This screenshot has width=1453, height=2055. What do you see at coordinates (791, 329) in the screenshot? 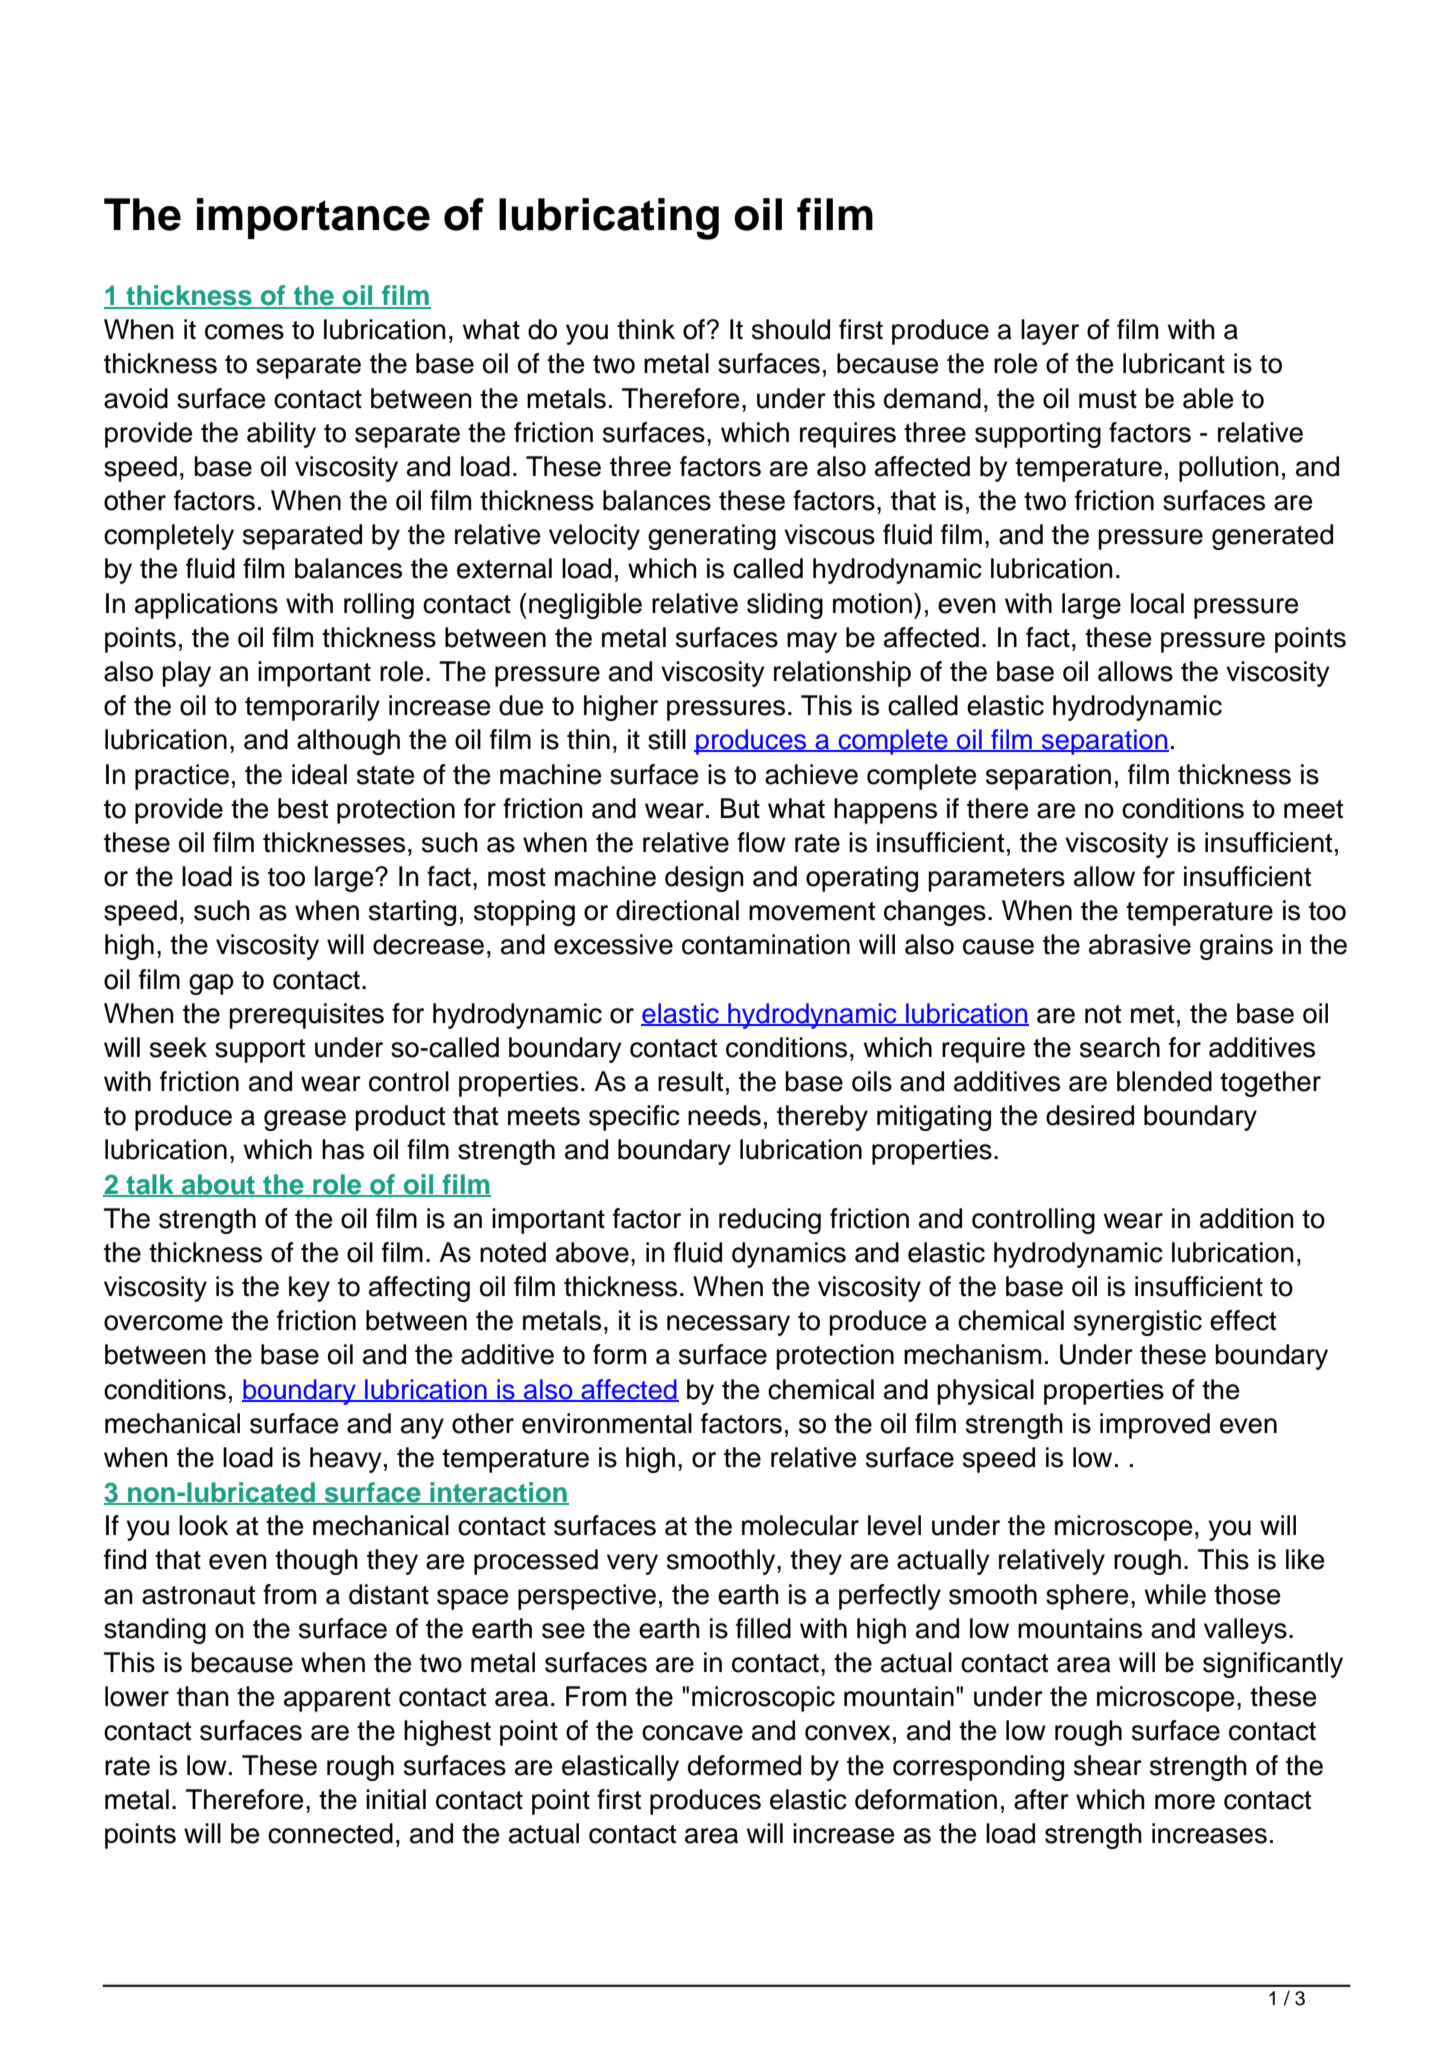
I see `should` at bounding box center [791, 329].
